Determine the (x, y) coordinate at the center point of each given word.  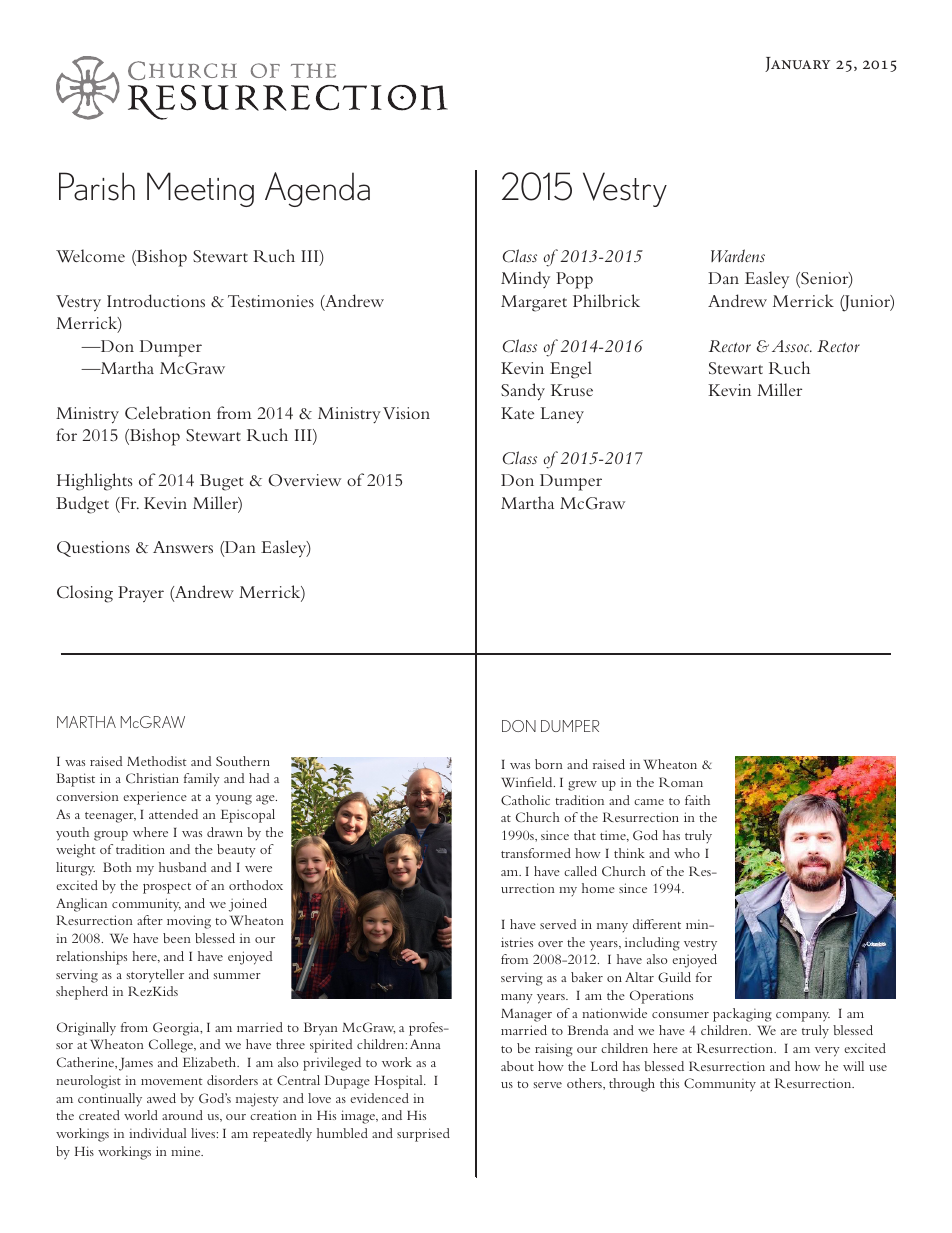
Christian (152, 778)
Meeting (200, 189)
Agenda (317, 189)
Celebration (168, 413)
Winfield (528, 782)
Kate (517, 413)
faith (697, 800)
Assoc (792, 346)
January (797, 64)
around (182, 1115)
